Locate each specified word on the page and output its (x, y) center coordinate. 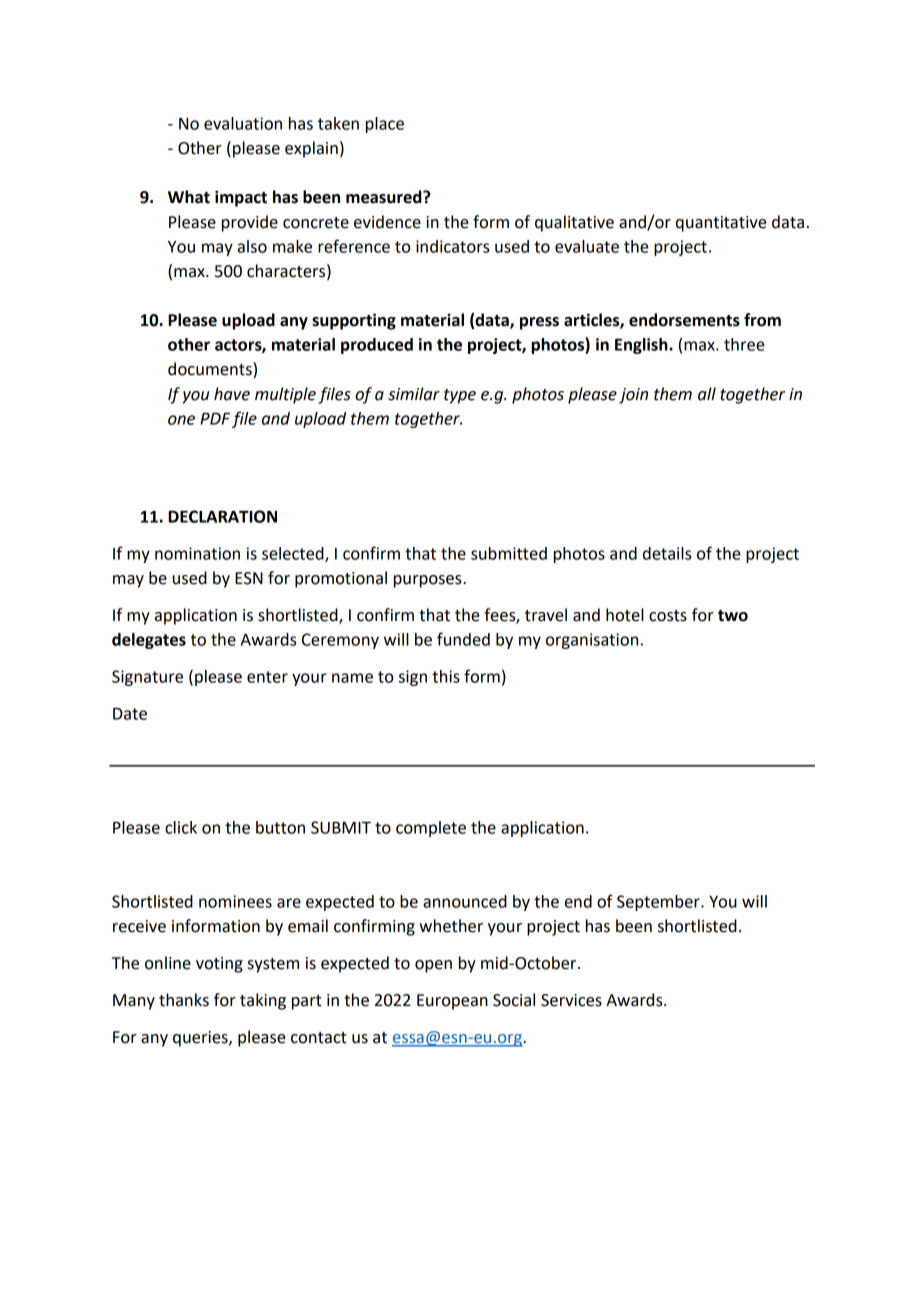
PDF (215, 419)
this (446, 676)
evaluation (243, 123)
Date (130, 714)
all (707, 394)
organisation (592, 641)
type (460, 396)
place (385, 125)
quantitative (721, 224)
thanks (184, 1000)
